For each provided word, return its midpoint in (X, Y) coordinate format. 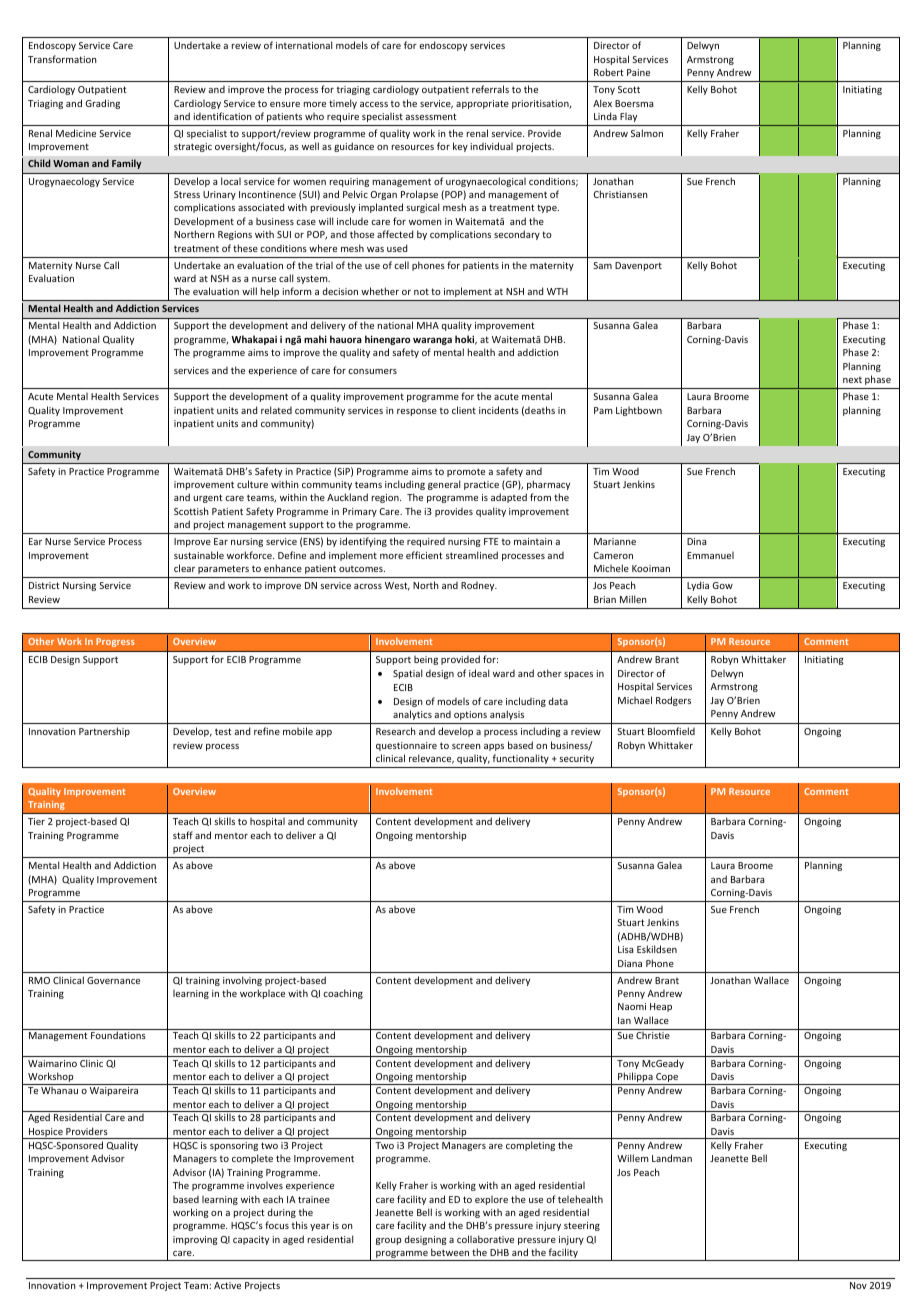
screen (466, 746)
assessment (431, 116)
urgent (208, 498)
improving (195, 1240)
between (450, 1252)
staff (183, 835)
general (444, 485)
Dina (696, 541)
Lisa (625, 949)
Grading (102, 104)
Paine (638, 72)
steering (582, 1226)
